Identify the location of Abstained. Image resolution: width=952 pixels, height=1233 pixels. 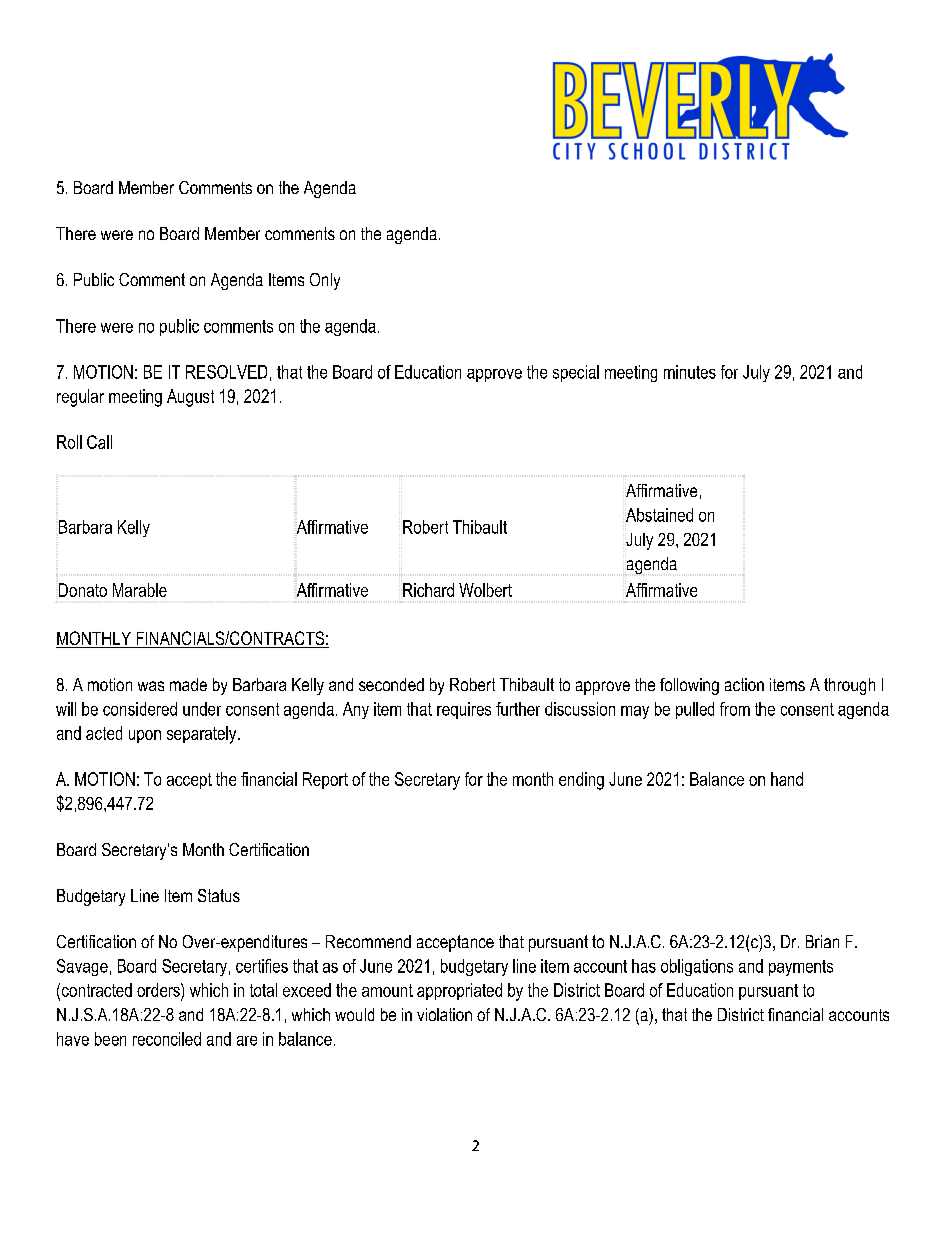
(659, 515).
